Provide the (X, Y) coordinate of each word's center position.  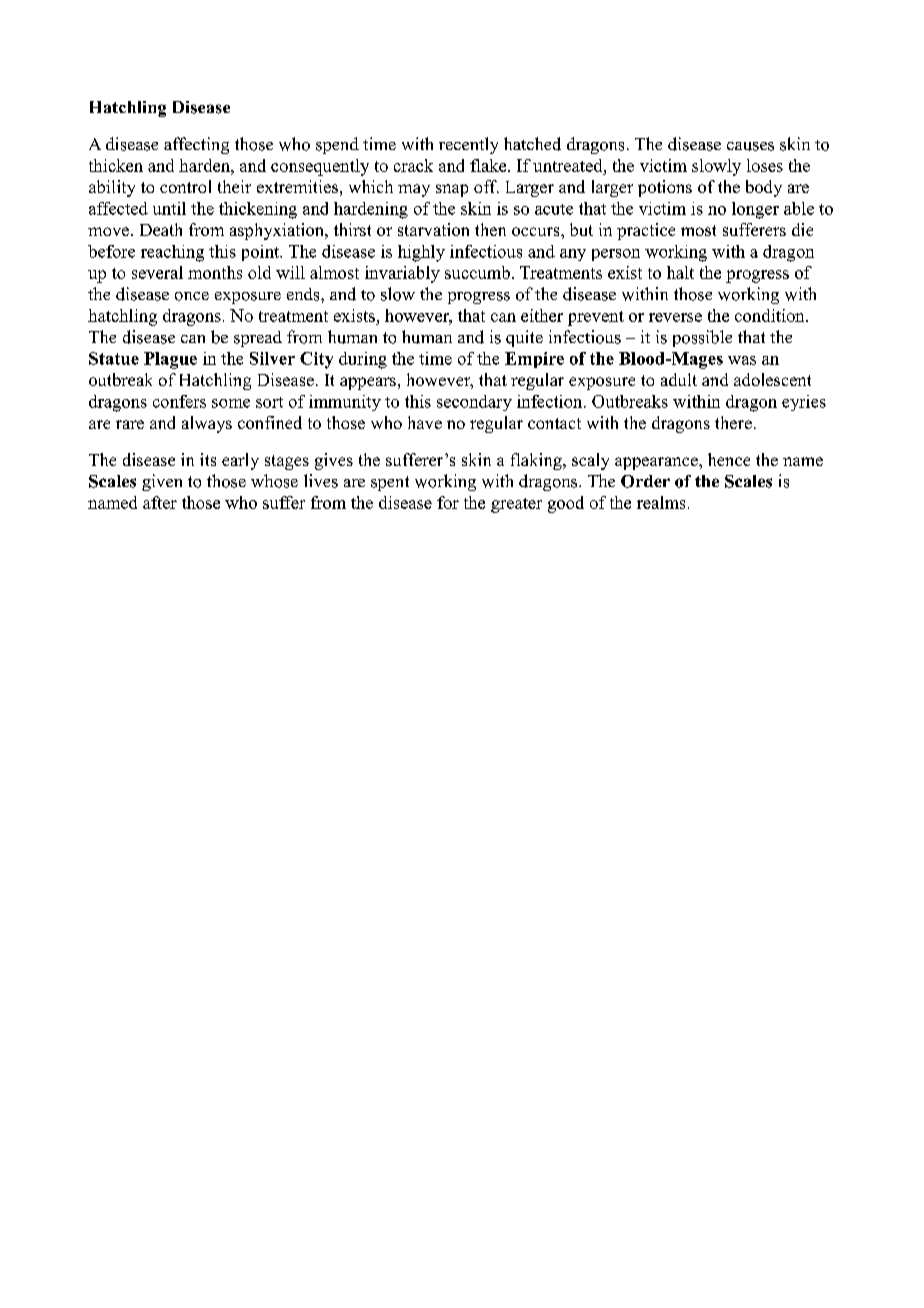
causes (750, 146)
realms (661, 502)
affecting (196, 145)
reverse (675, 317)
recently (468, 145)
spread (258, 339)
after (160, 502)
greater (516, 505)
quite (524, 338)
